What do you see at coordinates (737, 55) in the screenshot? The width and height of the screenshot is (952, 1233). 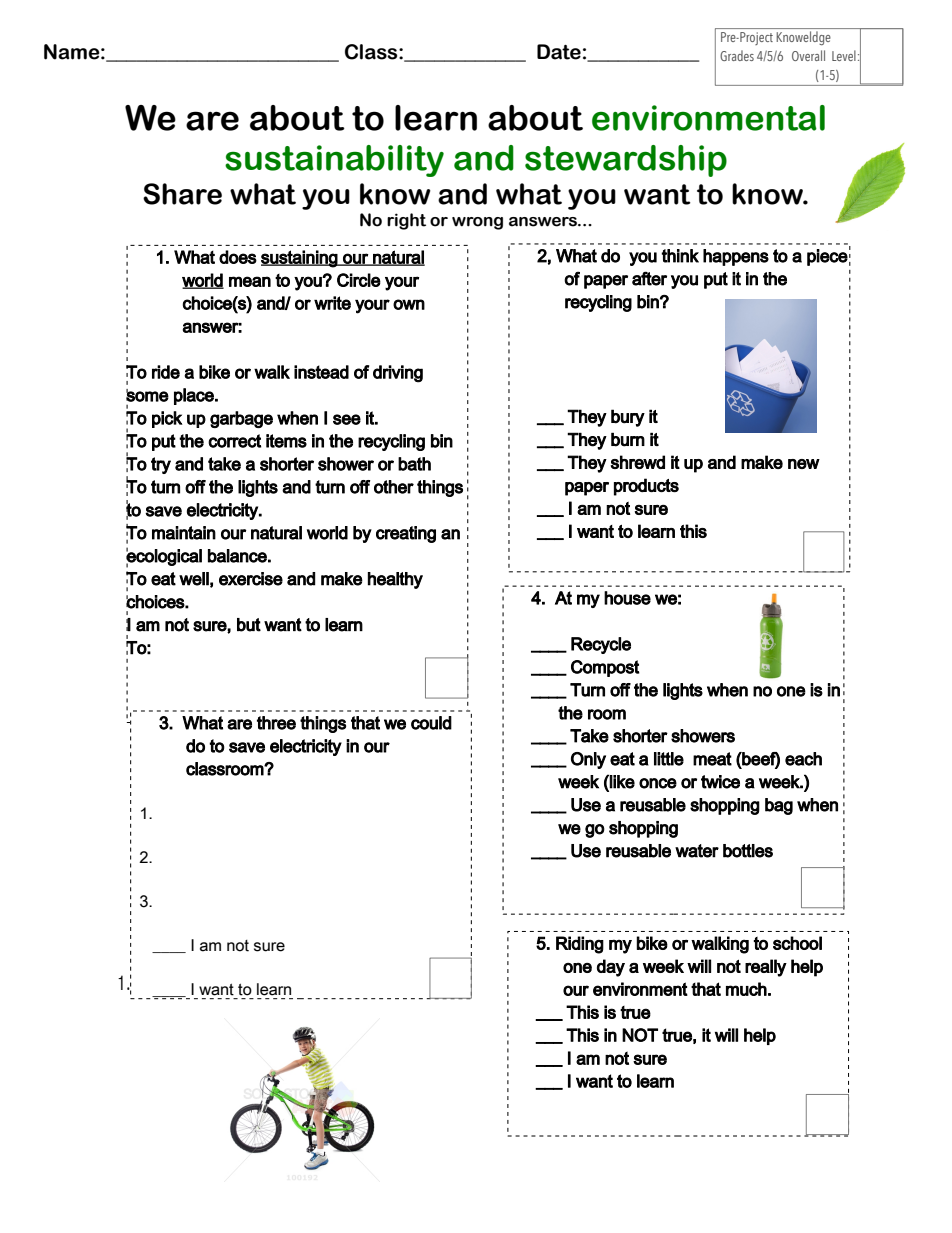 I see `Grades` at bounding box center [737, 55].
